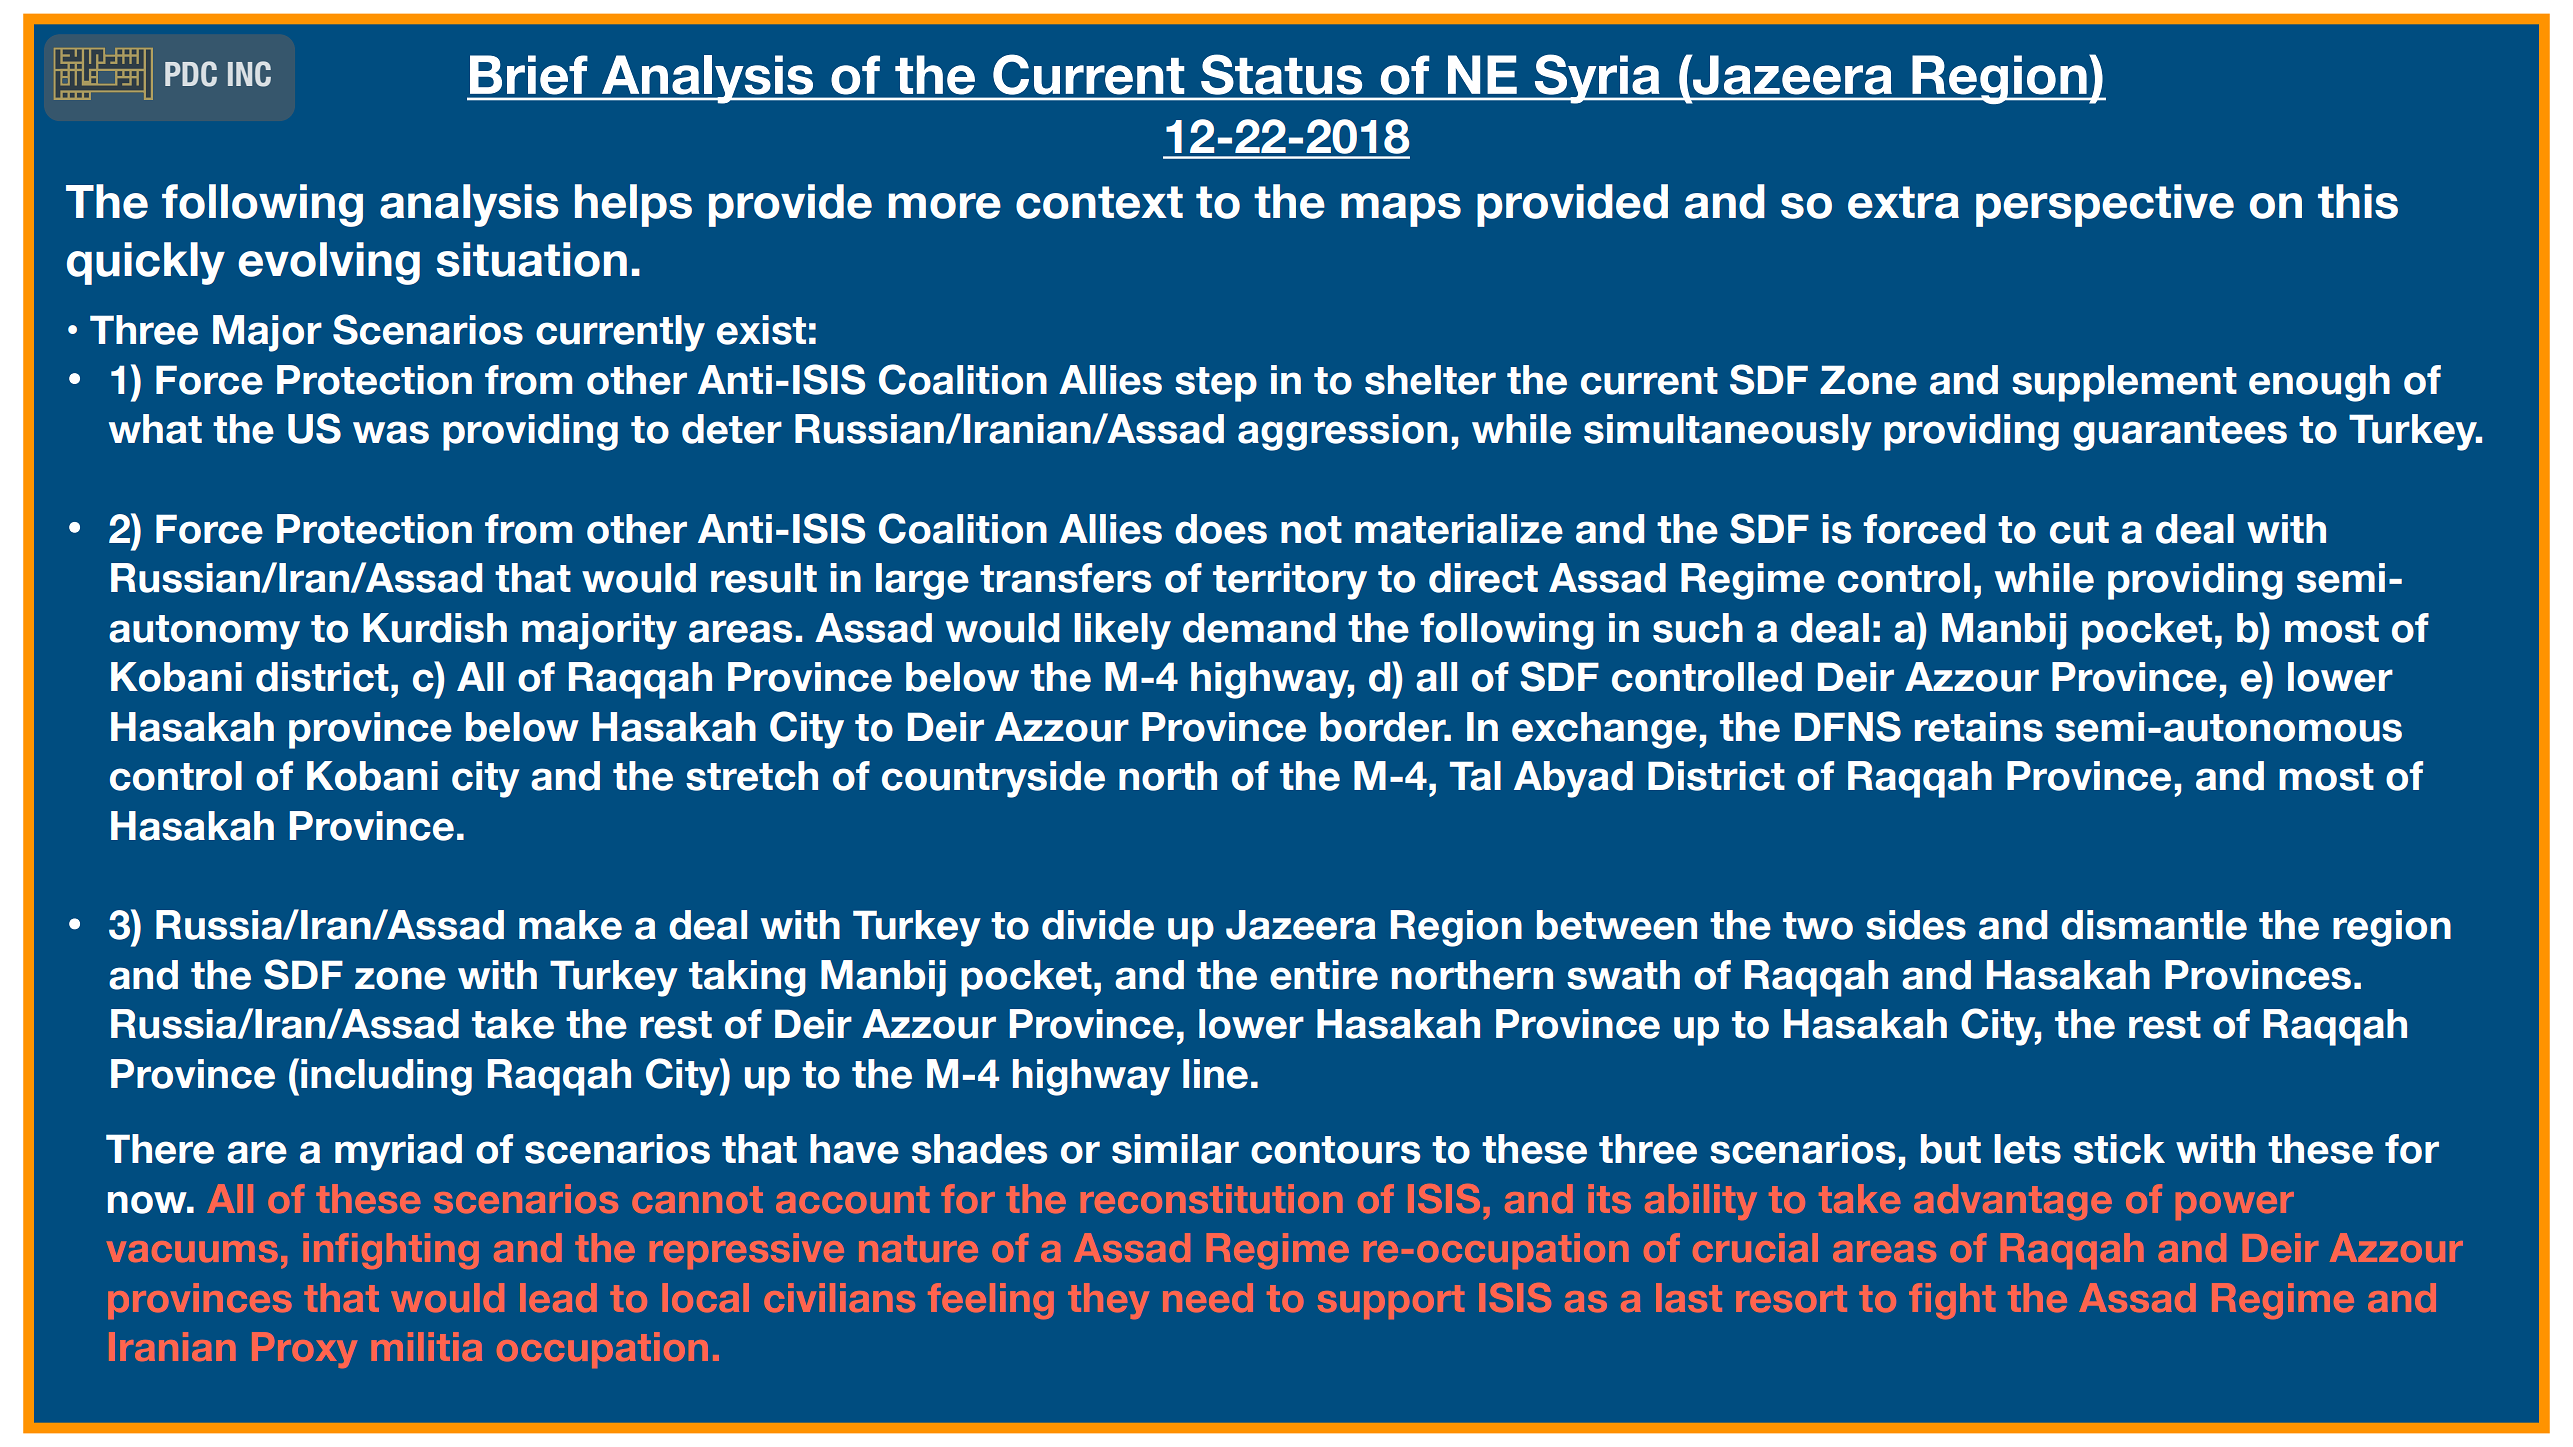  Describe the element at coordinates (1979, 727) in the screenshot. I see `retains` at that location.
